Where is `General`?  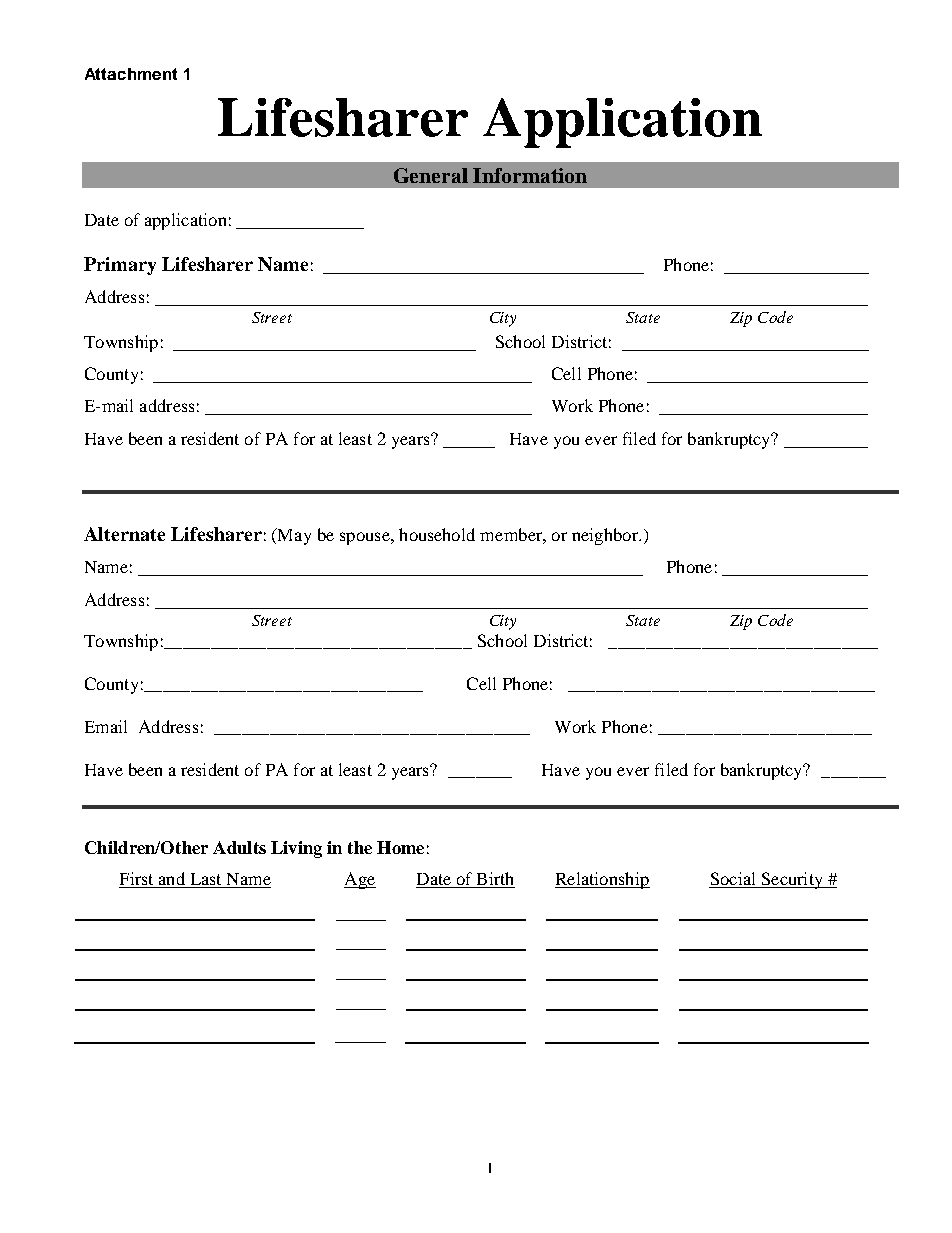 General is located at coordinates (431, 175).
